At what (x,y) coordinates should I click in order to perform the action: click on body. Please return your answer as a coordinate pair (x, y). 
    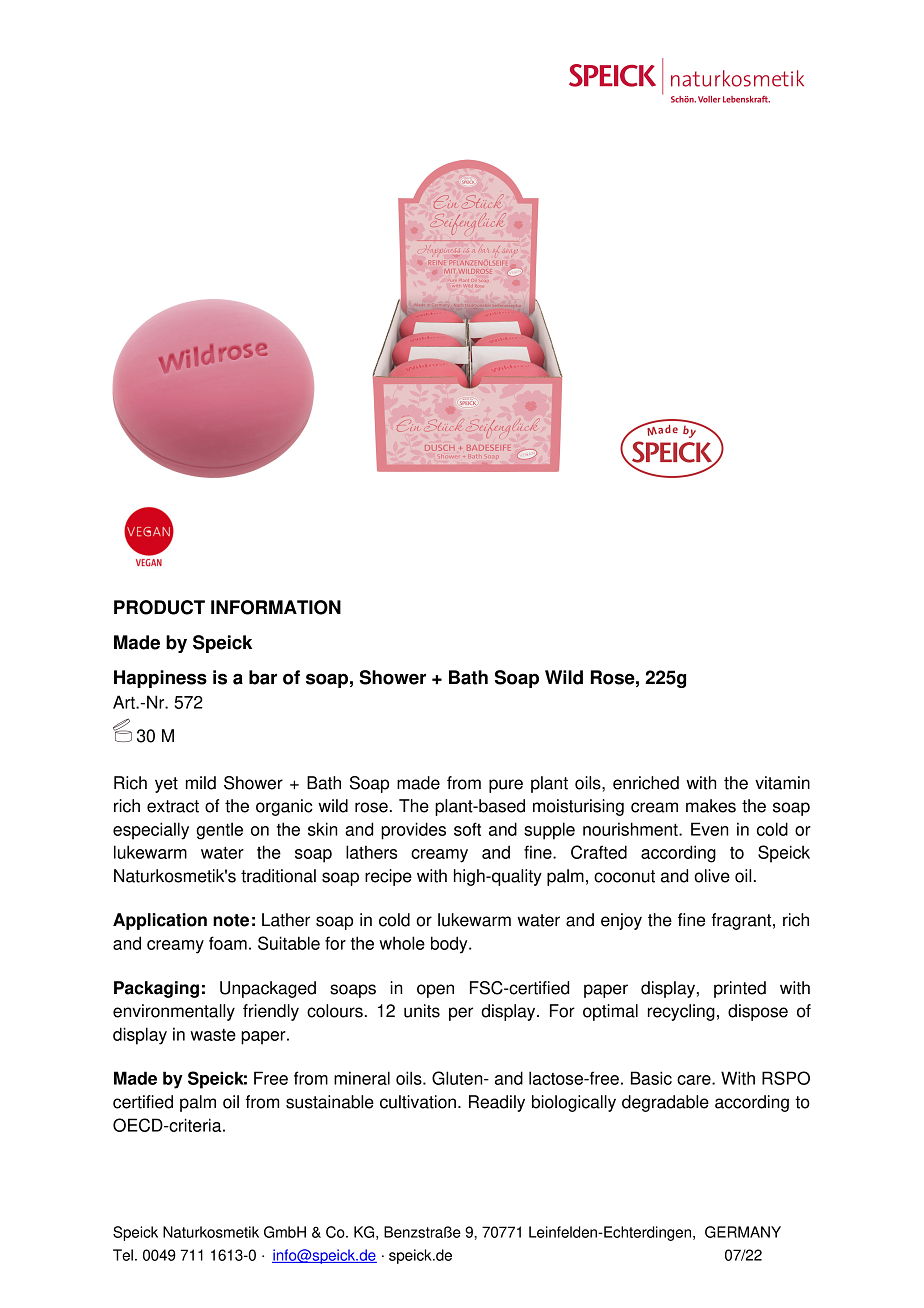
    Looking at the image, I should click on (450, 945).
